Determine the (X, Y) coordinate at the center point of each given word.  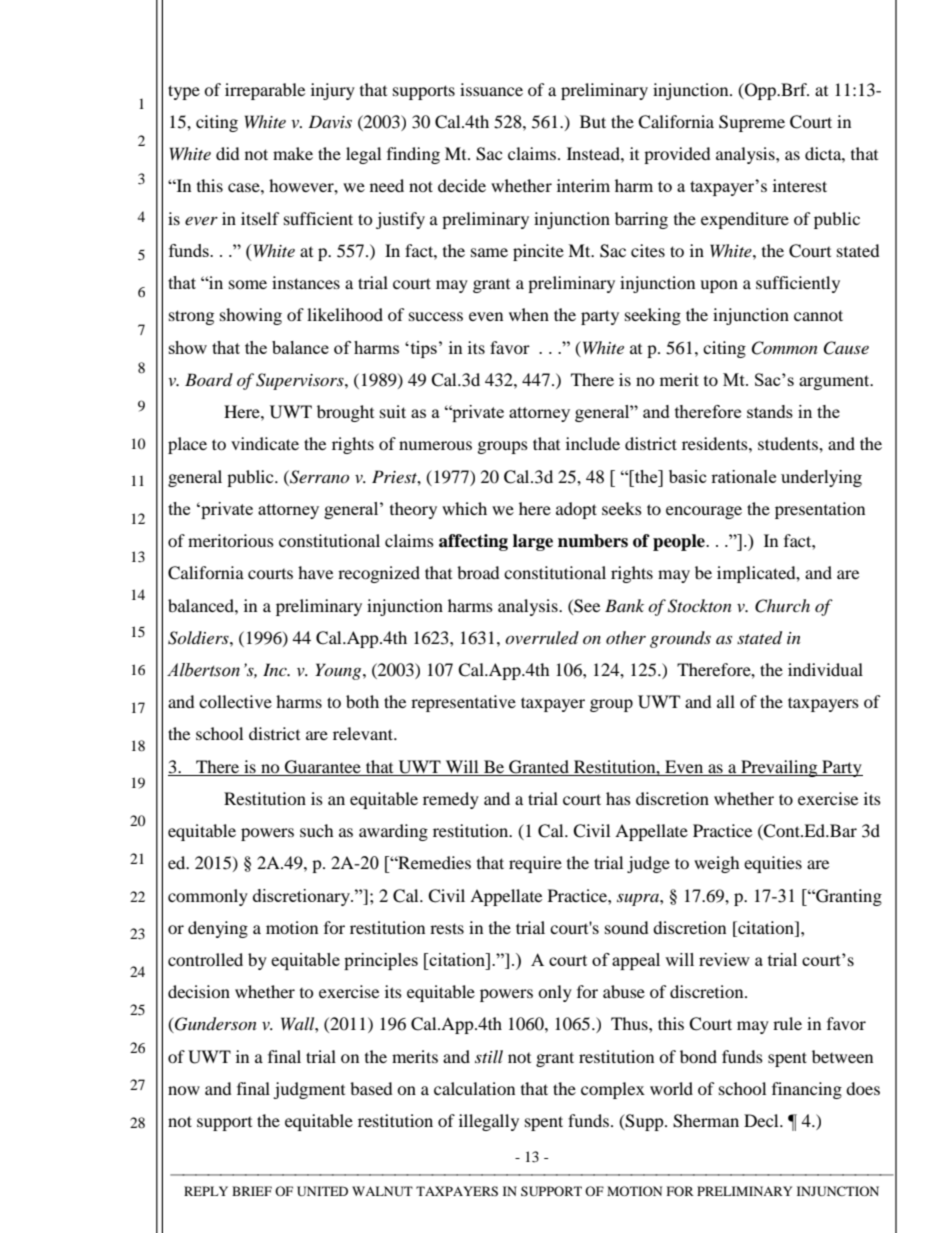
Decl (762, 1120)
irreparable (265, 91)
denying (218, 929)
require (535, 864)
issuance (491, 89)
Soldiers (199, 638)
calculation (474, 1088)
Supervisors (301, 381)
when (529, 314)
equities (773, 864)
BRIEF (252, 1191)
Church (782, 606)
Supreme (752, 123)
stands (770, 411)
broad (478, 572)
